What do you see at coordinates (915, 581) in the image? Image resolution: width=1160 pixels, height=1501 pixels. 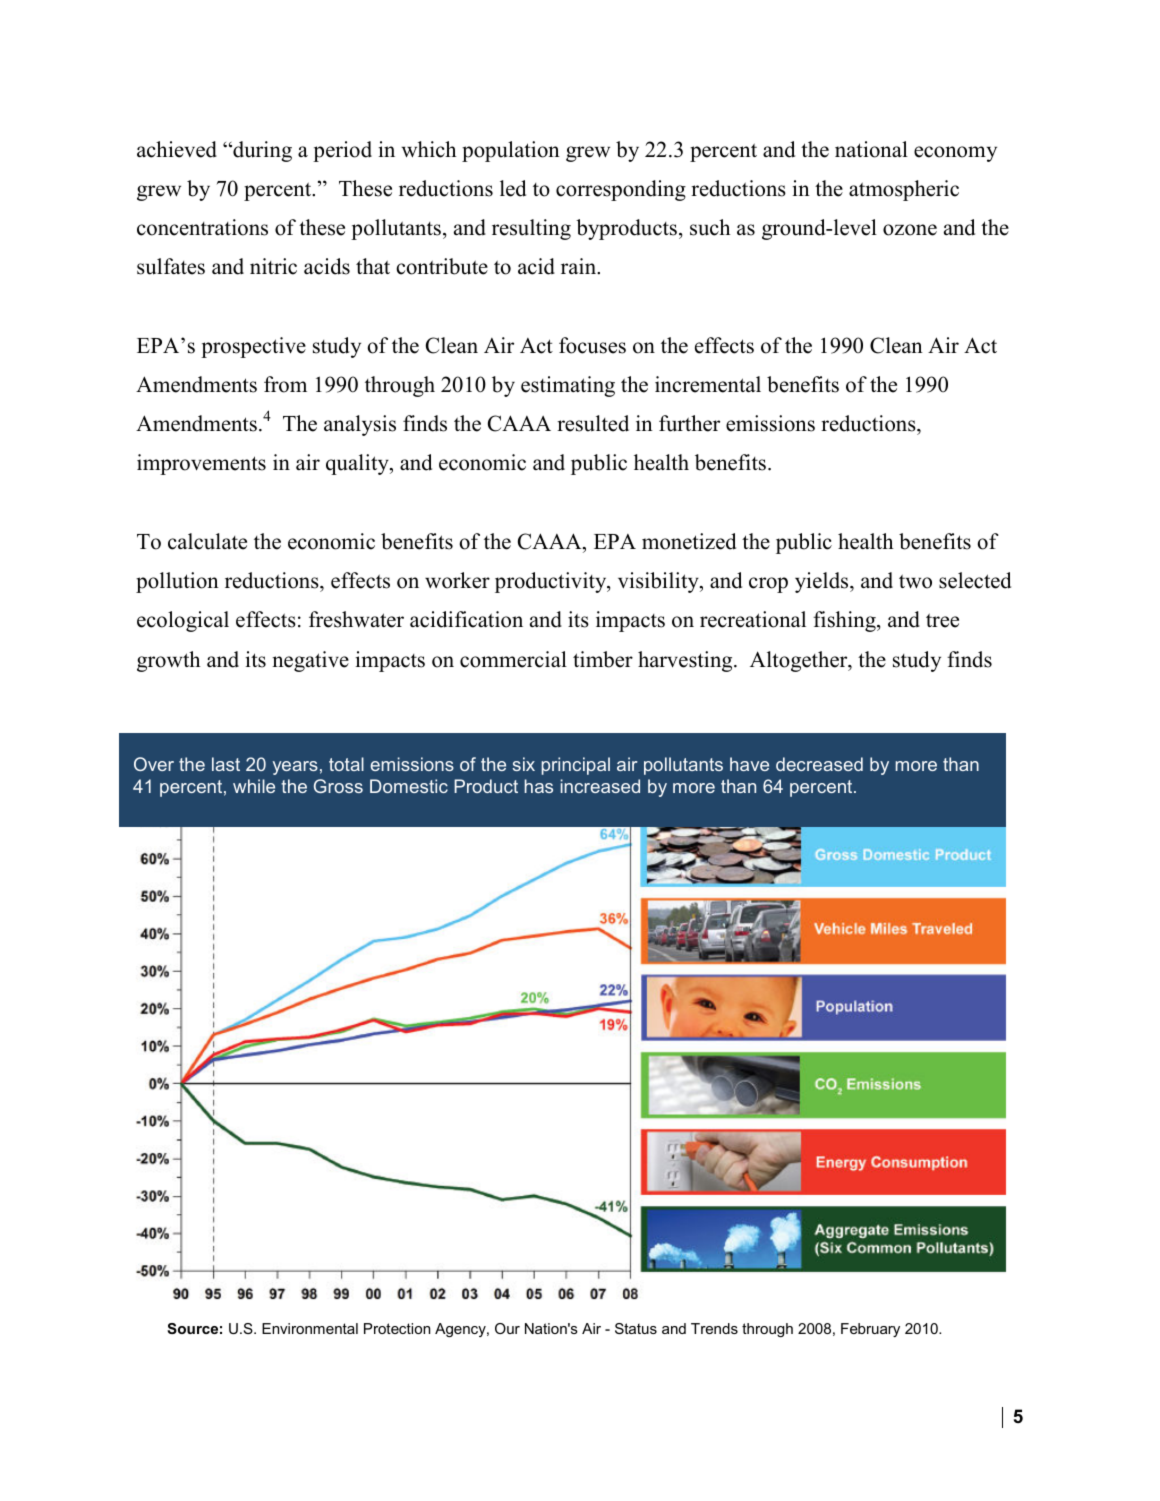 I see `two` at bounding box center [915, 581].
